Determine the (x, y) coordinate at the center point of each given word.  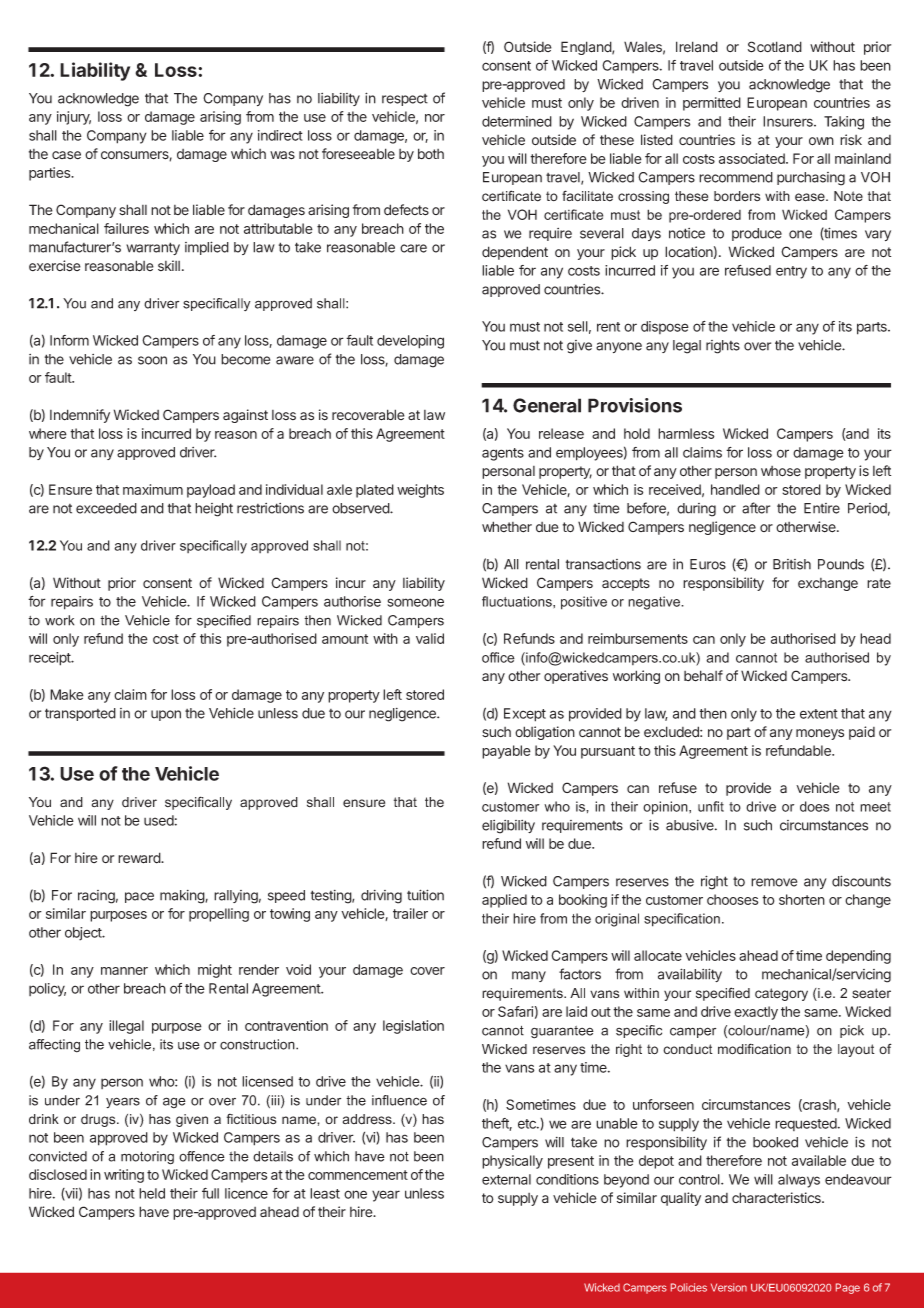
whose (781, 471)
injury (74, 118)
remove (774, 882)
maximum (153, 489)
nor (435, 118)
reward (140, 858)
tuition (425, 895)
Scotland (775, 47)
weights (420, 491)
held (152, 1193)
